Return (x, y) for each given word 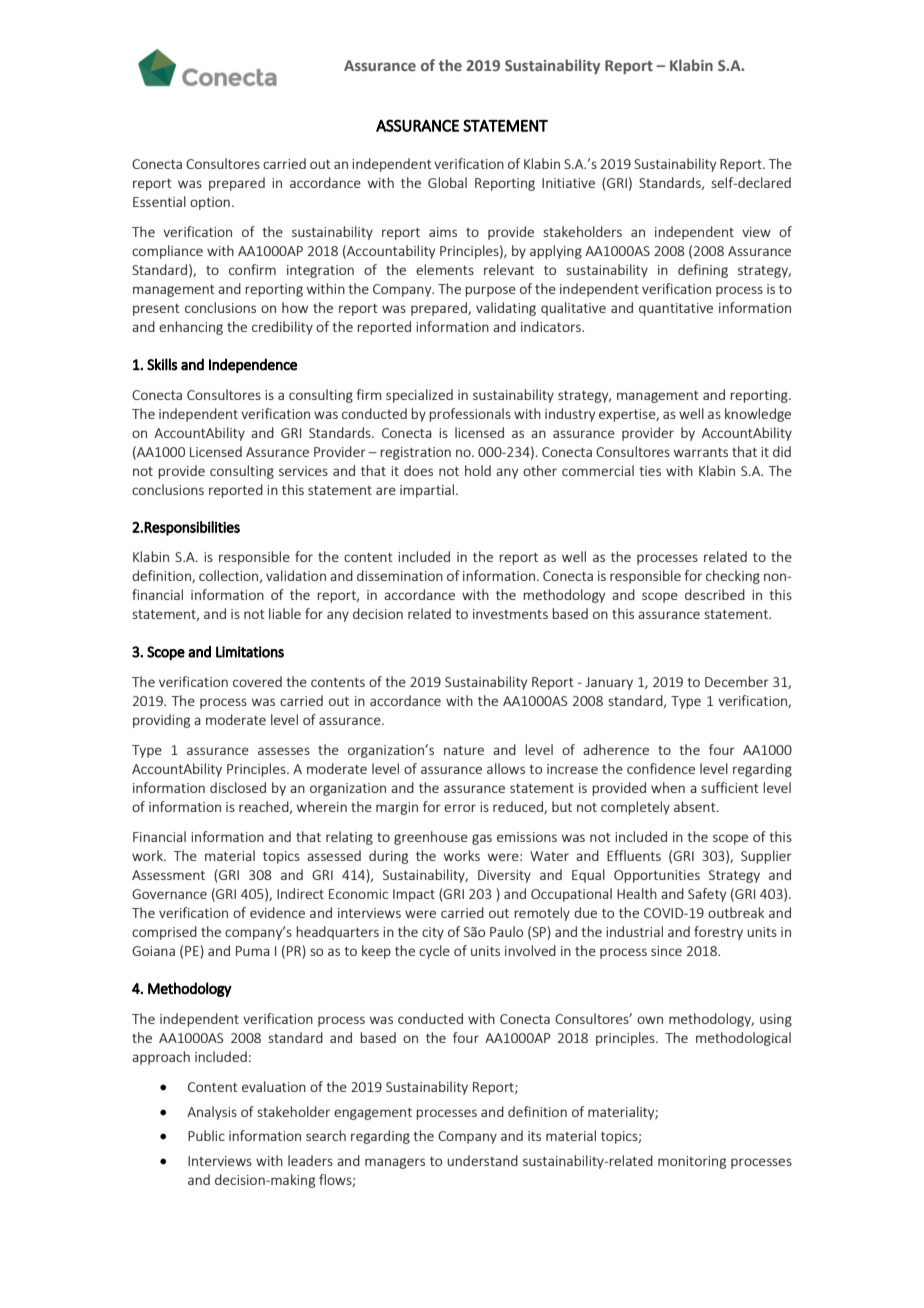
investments (510, 614)
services (303, 471)
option (210, 203)
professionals (470, 415)
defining (703, 271)
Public (206, 1135)
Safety (707, 895)
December (737, 681)
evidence (277, 912)
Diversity (504, 876)
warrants (701, 452)
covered (257, 681)
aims (443, 232)
